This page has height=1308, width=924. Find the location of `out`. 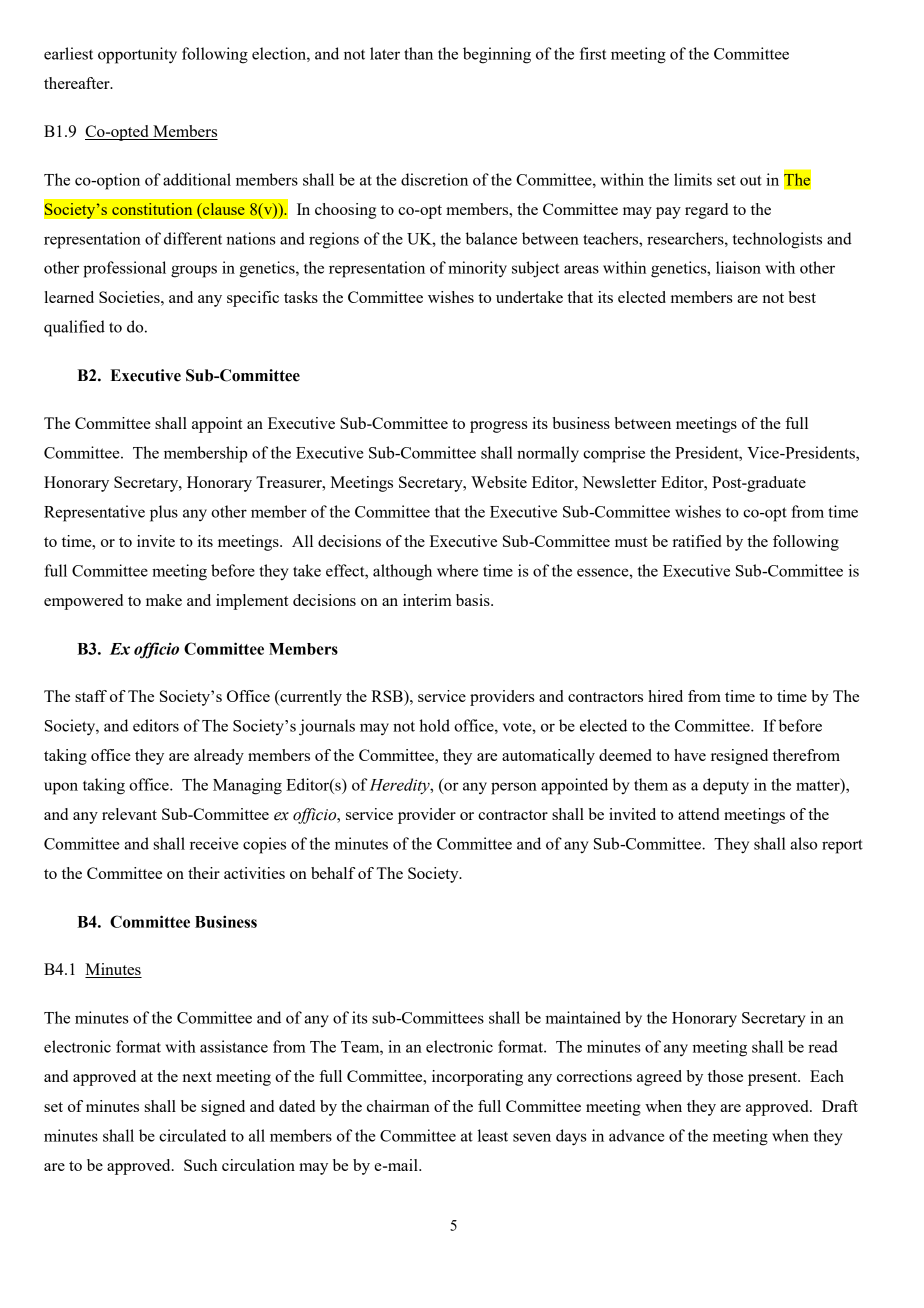

out is located at coordinates (751, 180).
